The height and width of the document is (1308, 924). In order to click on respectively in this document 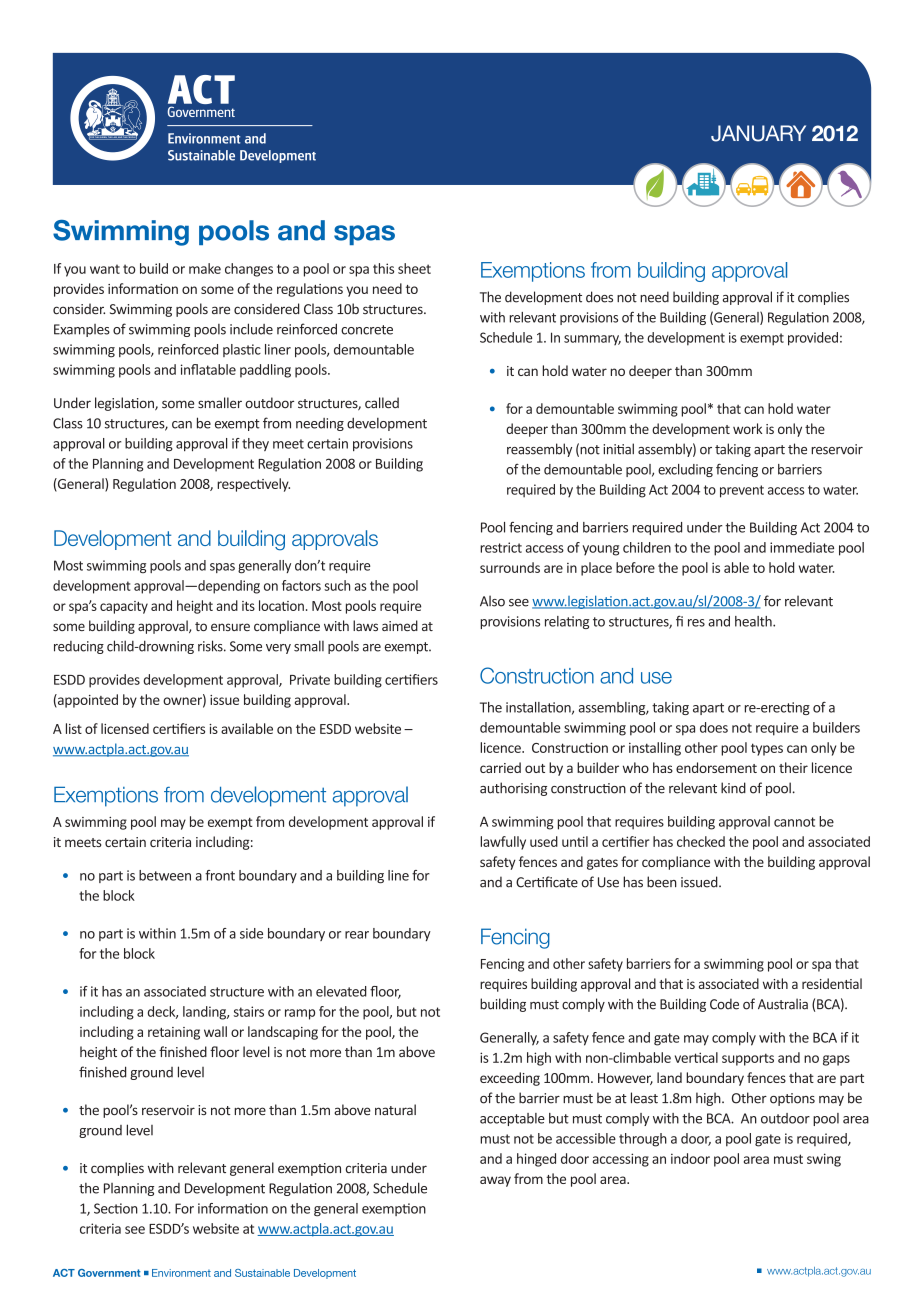, I will do `click(253, 485)`.
